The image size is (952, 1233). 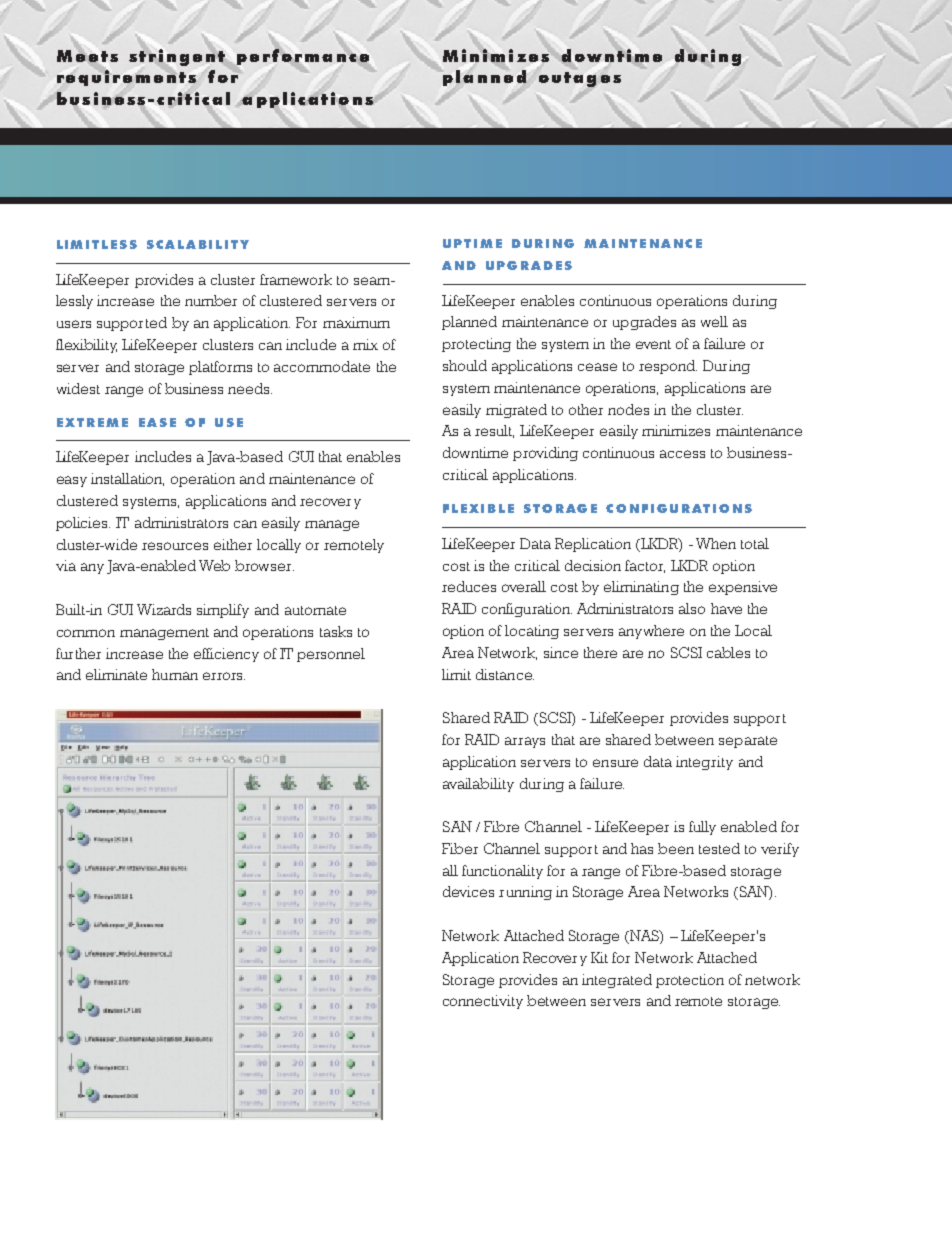 I want to click on human, so click(x=175, y=674).
